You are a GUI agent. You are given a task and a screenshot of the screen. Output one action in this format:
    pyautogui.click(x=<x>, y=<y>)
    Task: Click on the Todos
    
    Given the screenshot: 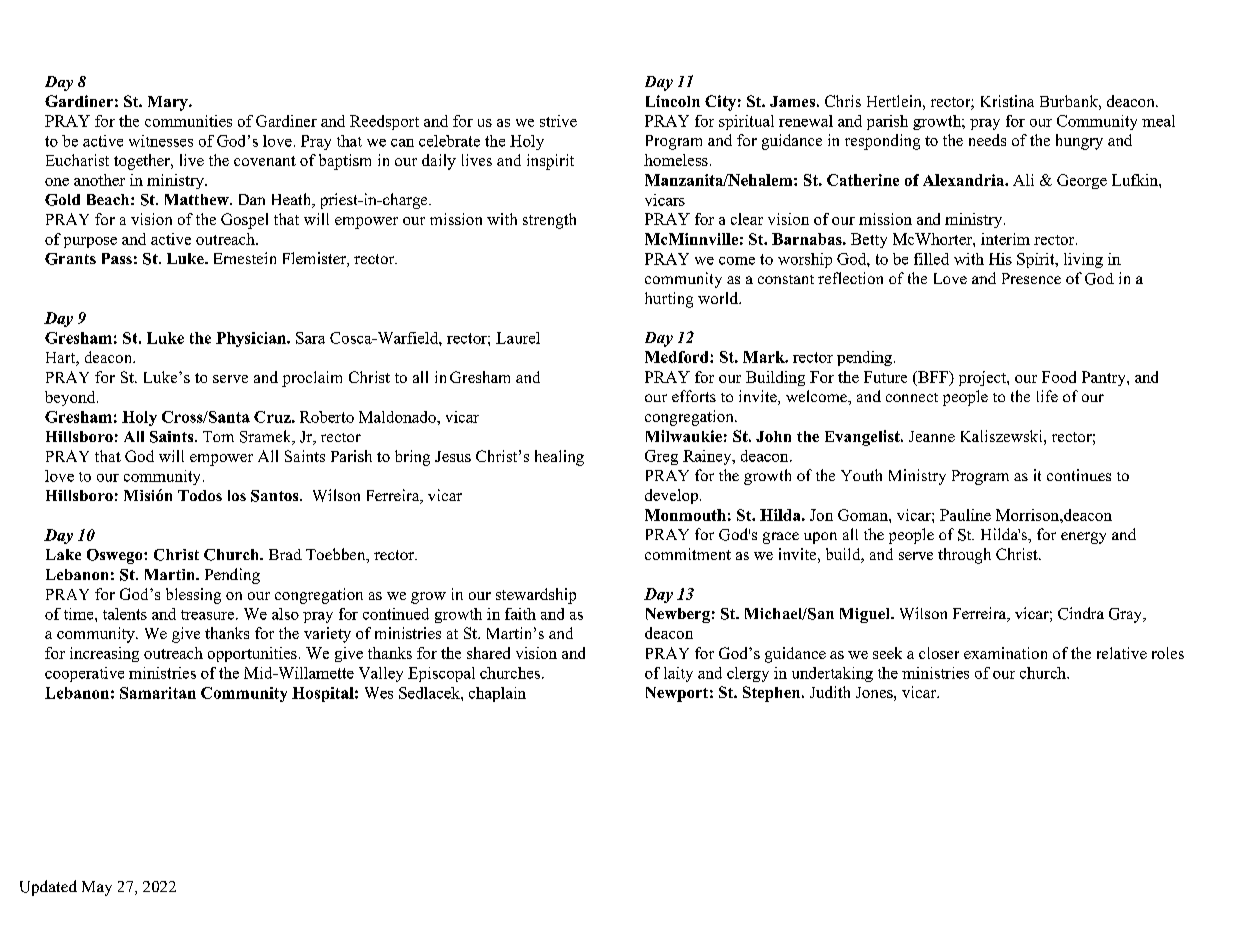 What is the action you would take?
    pyautogui.click(x=200, y=495)
